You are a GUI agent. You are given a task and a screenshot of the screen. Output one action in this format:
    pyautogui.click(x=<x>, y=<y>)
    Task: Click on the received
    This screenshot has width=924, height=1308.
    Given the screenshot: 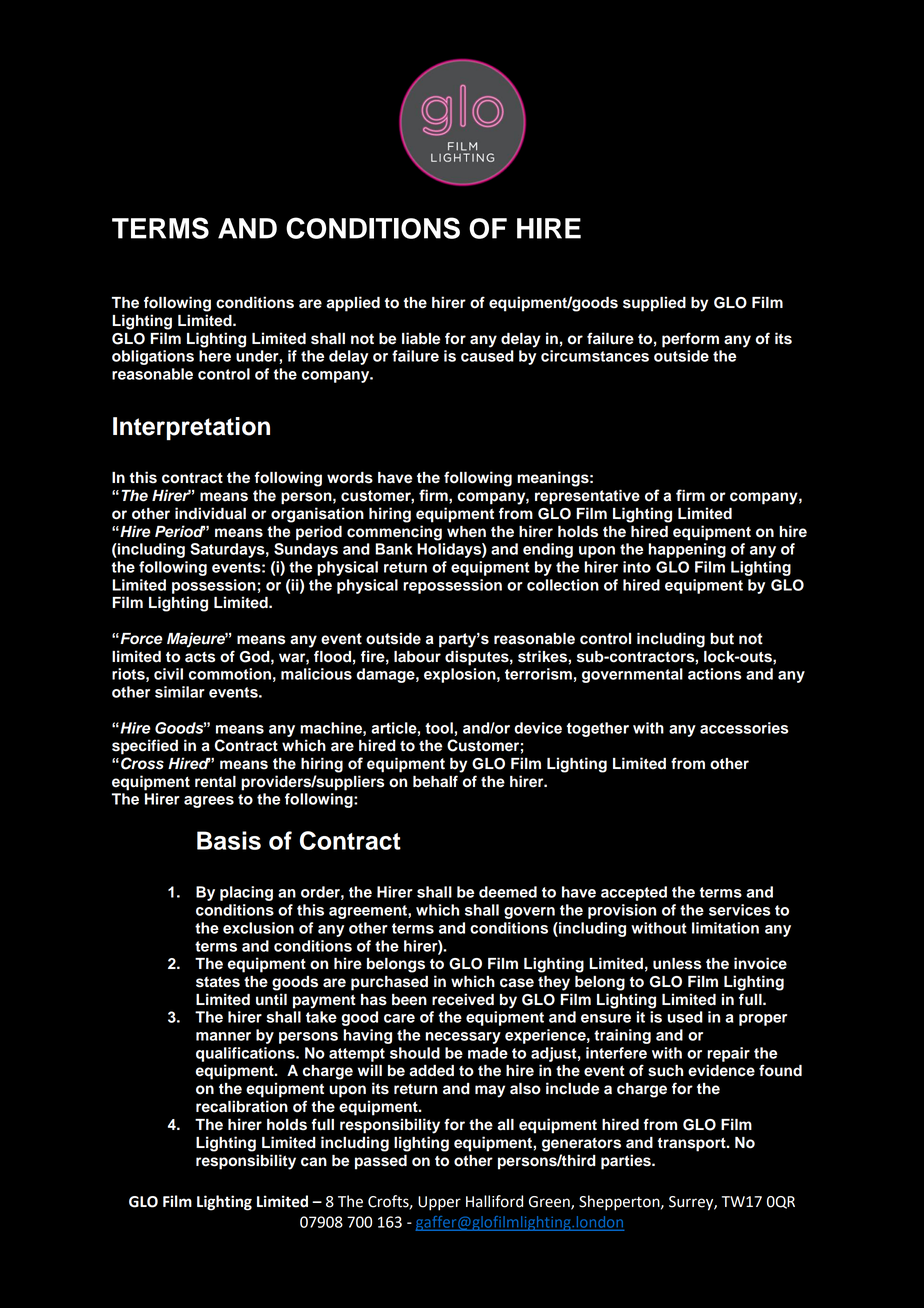 What is the action you would take?
    pyautogui.click(x=463, y=999)
